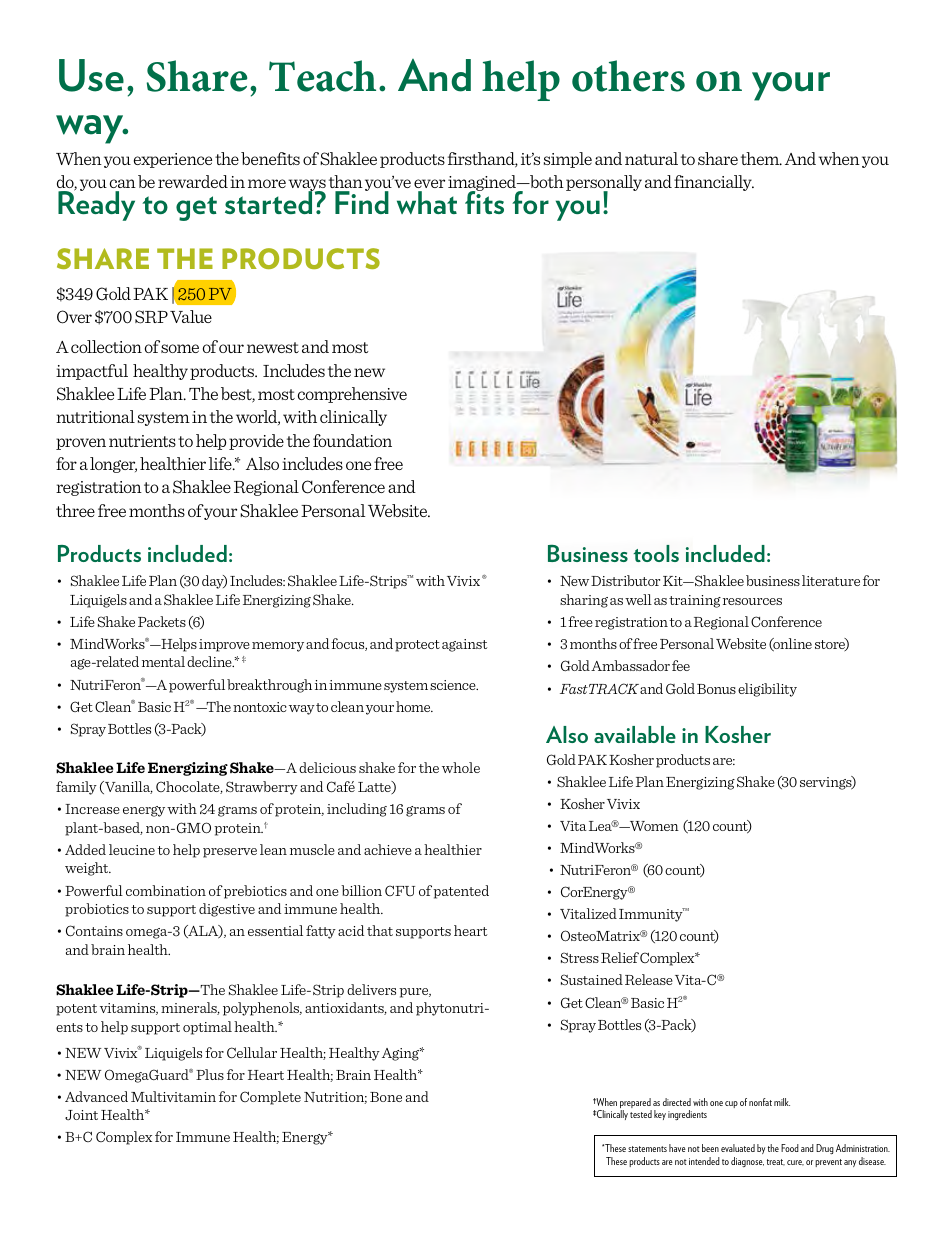 Image resolution: width=952 pixels, height=1233 pixels. Describe the element at coordinates (429, 183) in the screenshot. I see `ever` at that location.
